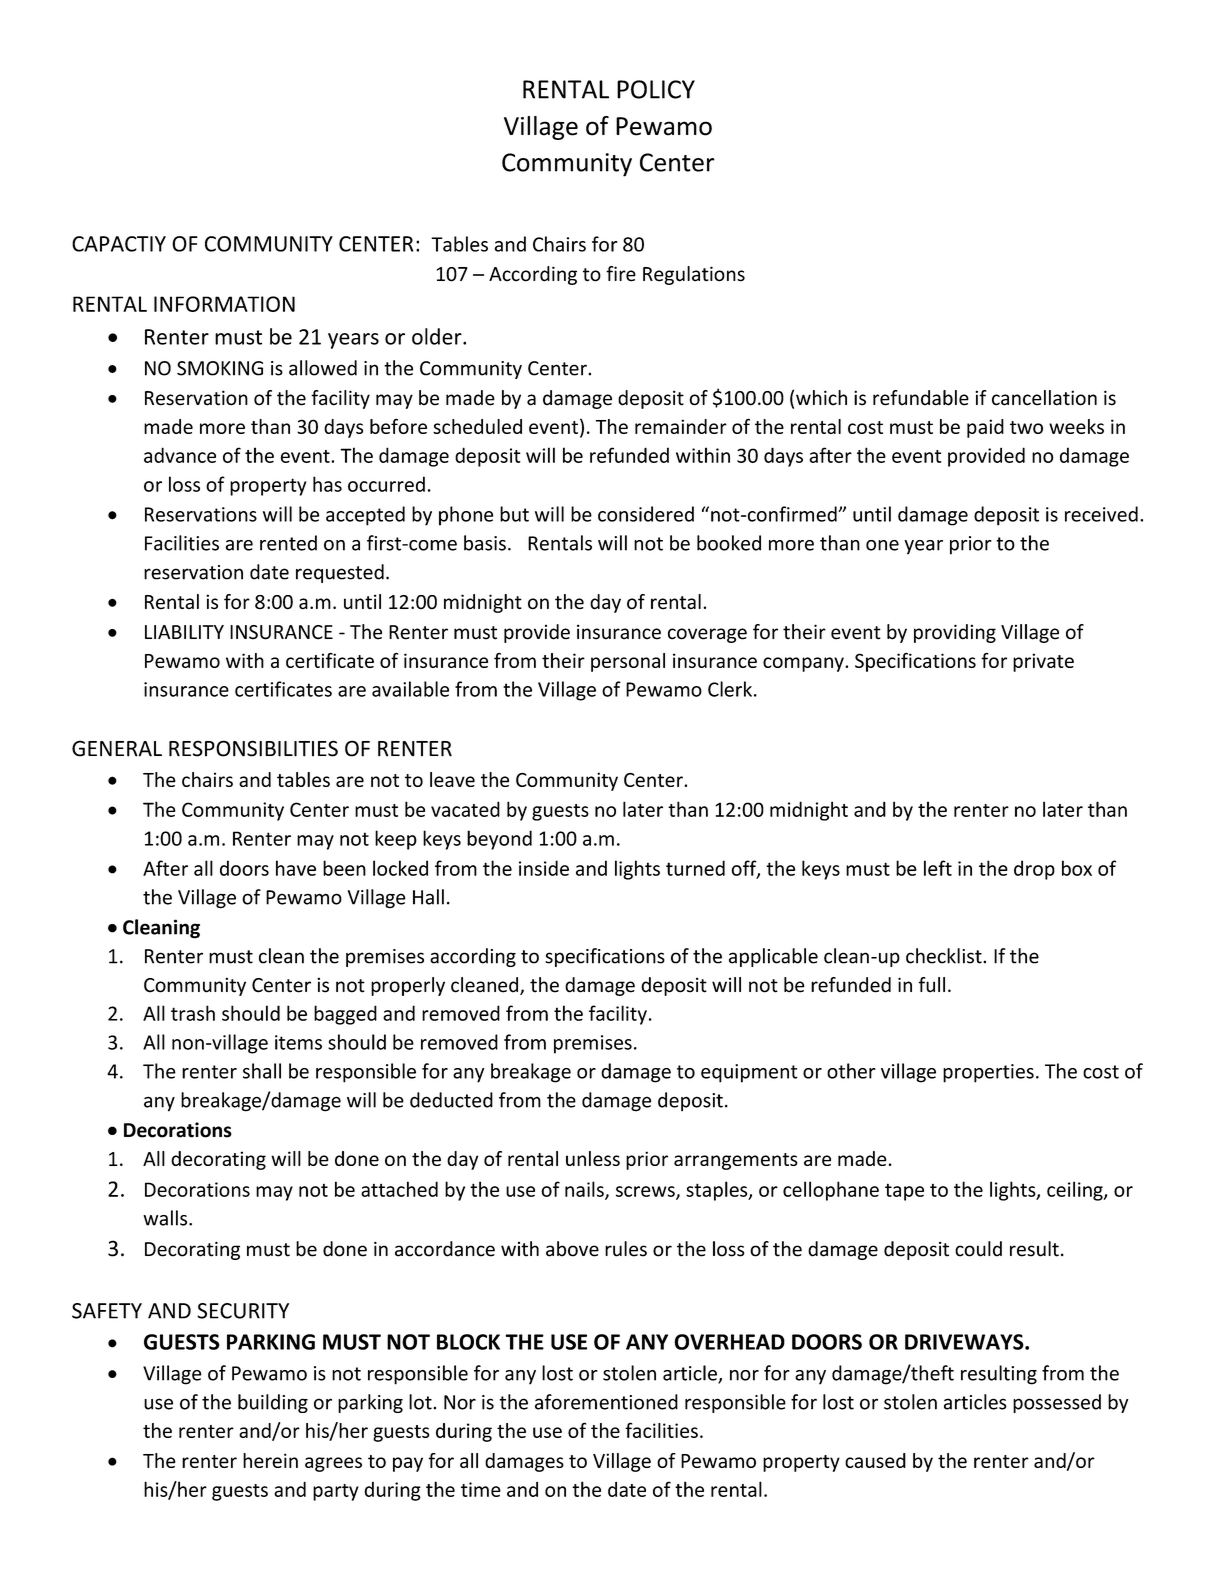 The width and height of the page is (1216, 1574). Describe the element at coordinates (955, 633) in the page. I see `providing` at that location.
